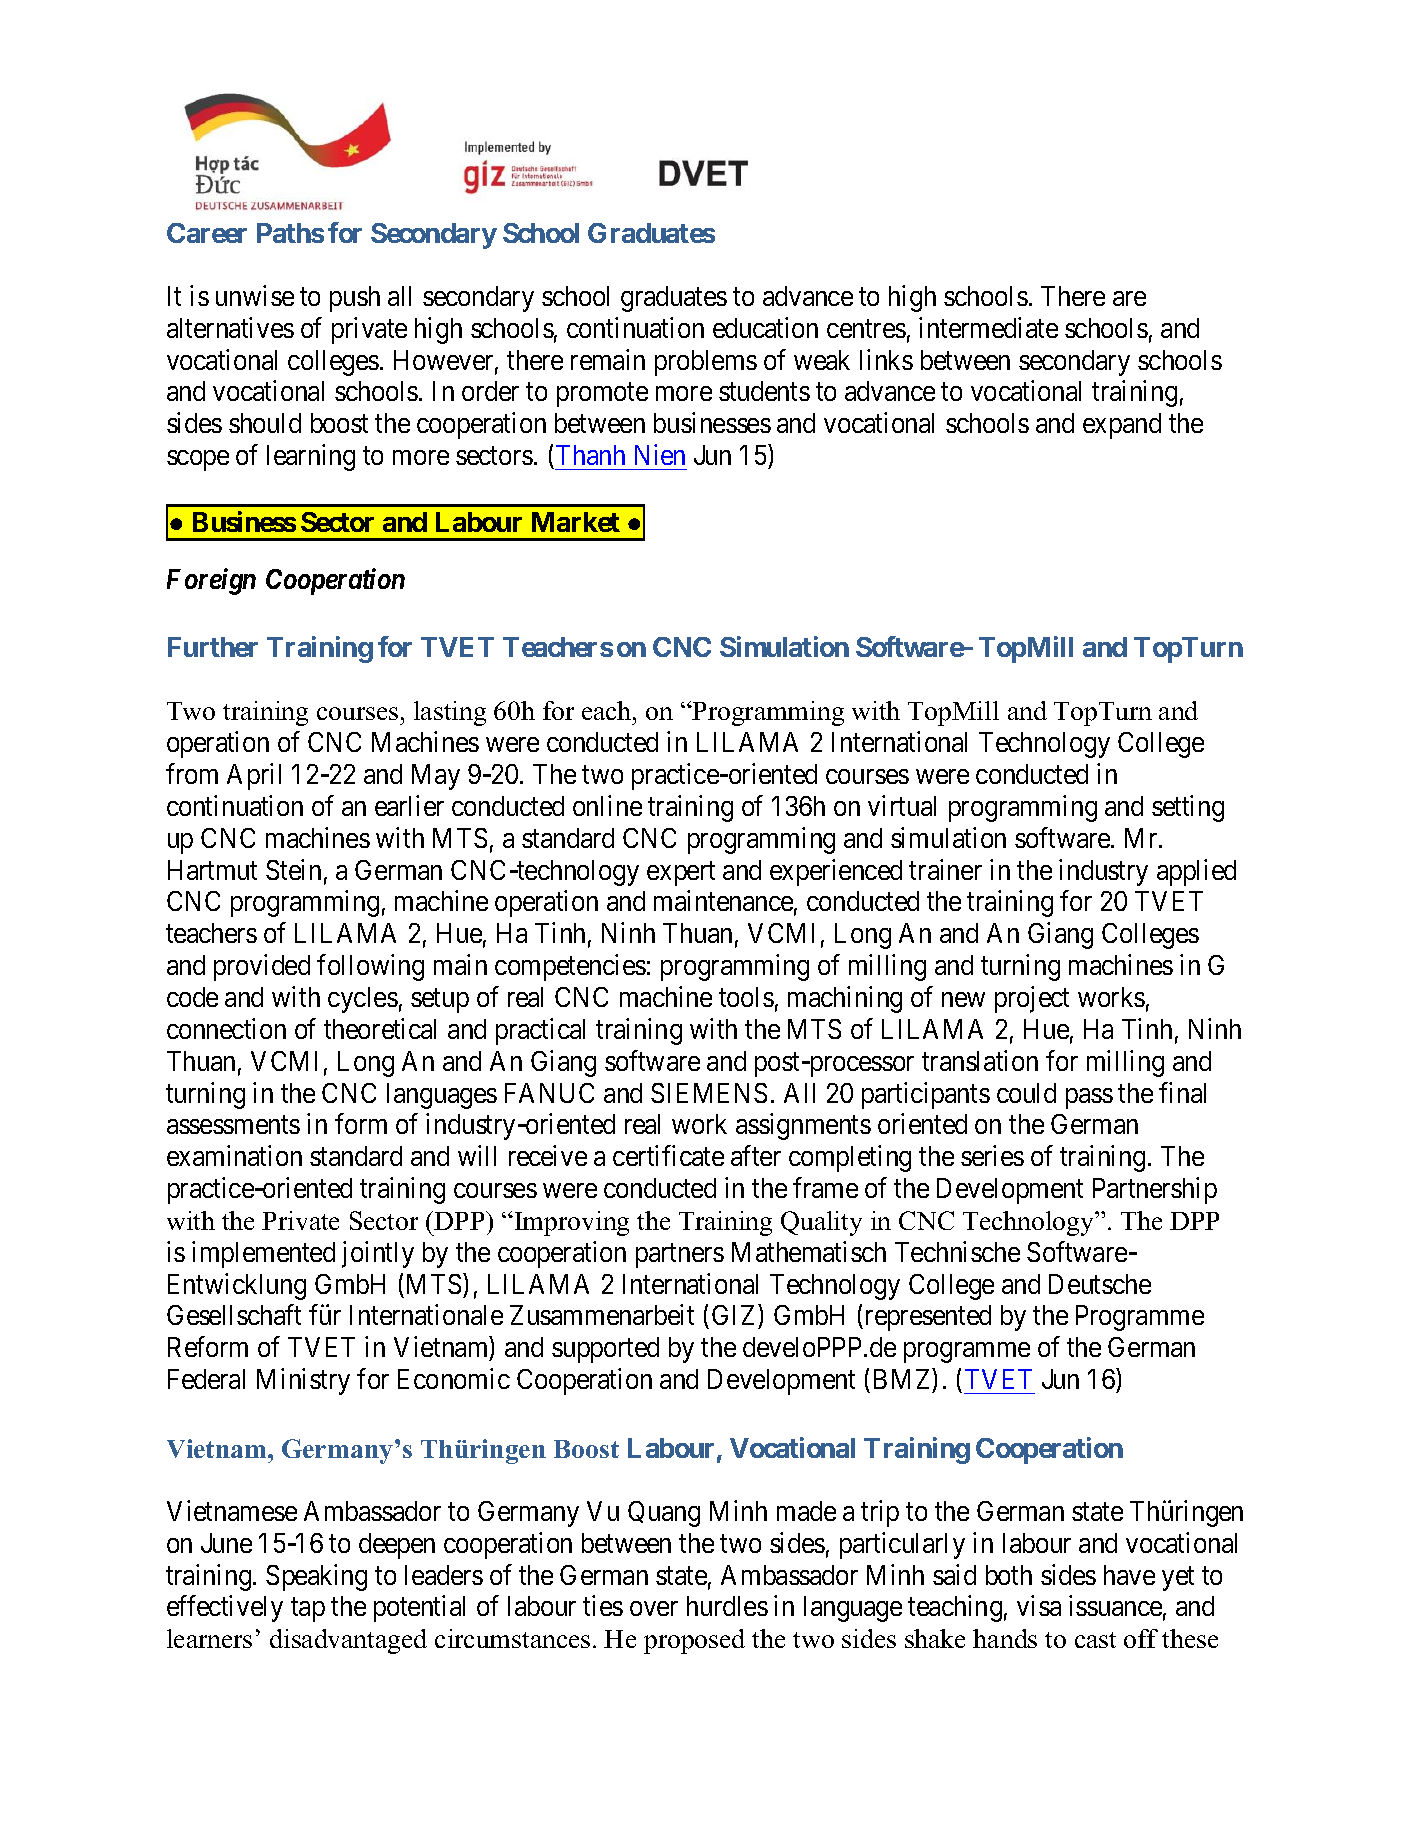 This screenshot has height=1827, width=1411. What do you see at coordinates (988, 327) in the screenshot?
I see `intermediate` at bounding box center [988, 327].
